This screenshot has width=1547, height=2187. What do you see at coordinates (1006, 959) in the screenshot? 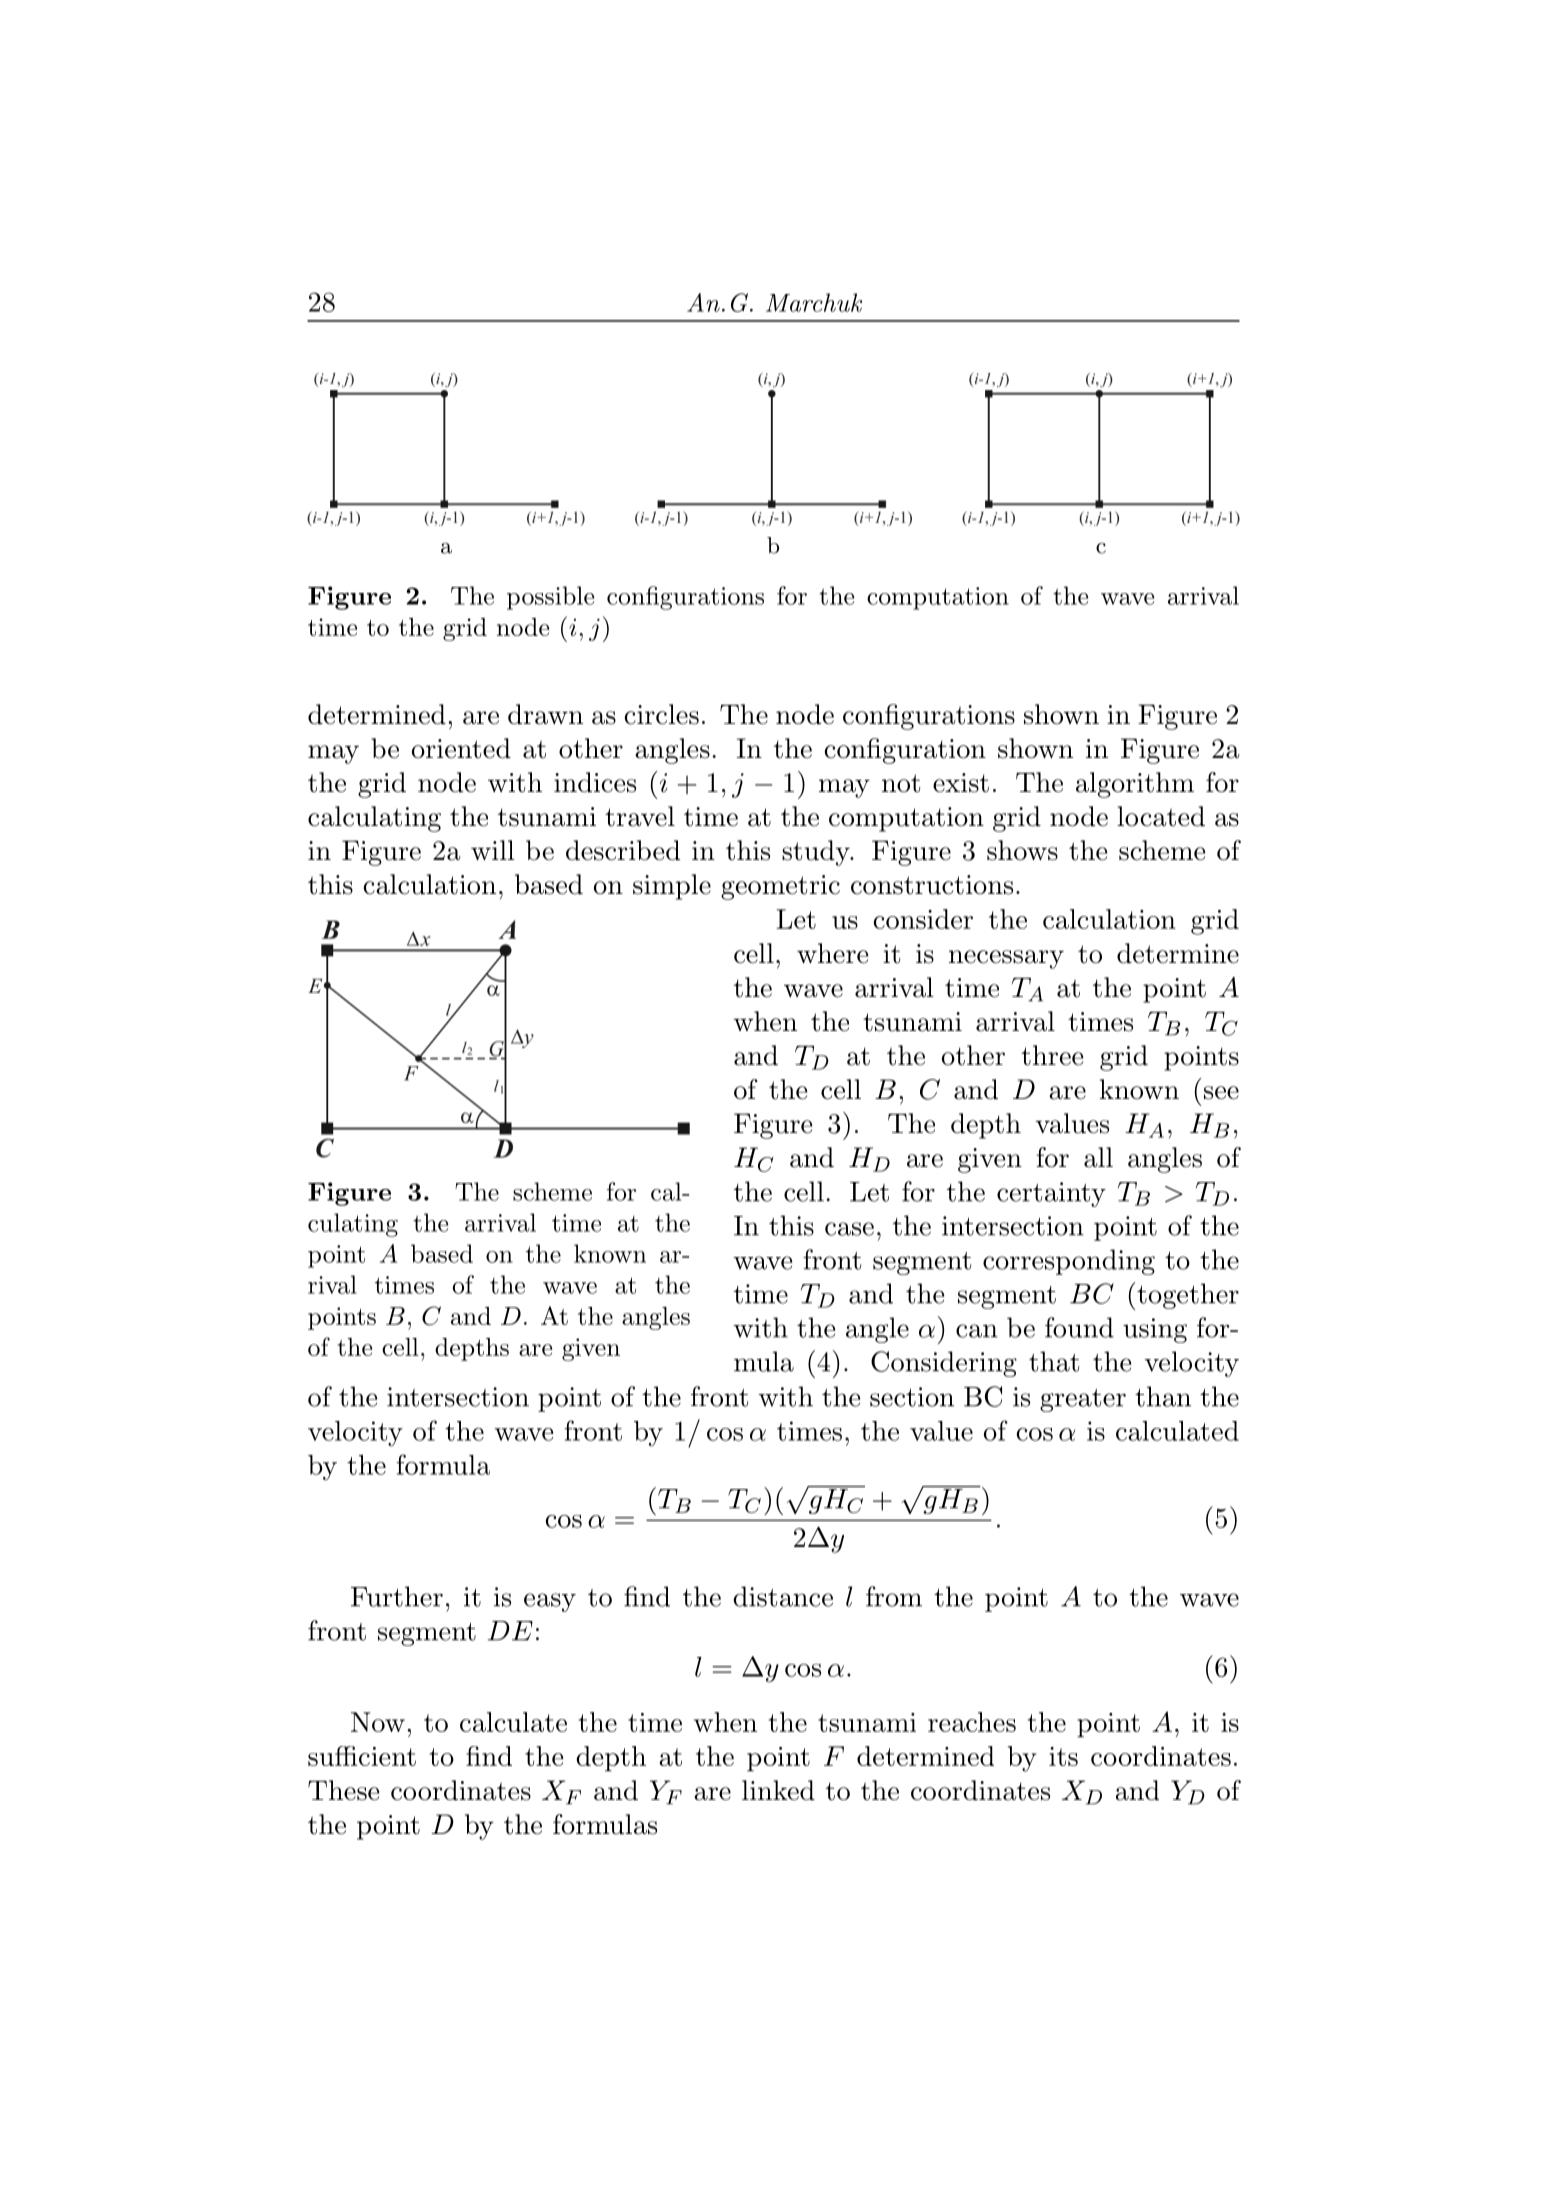
I see `necessary` at bounding box center [1006, 959].
